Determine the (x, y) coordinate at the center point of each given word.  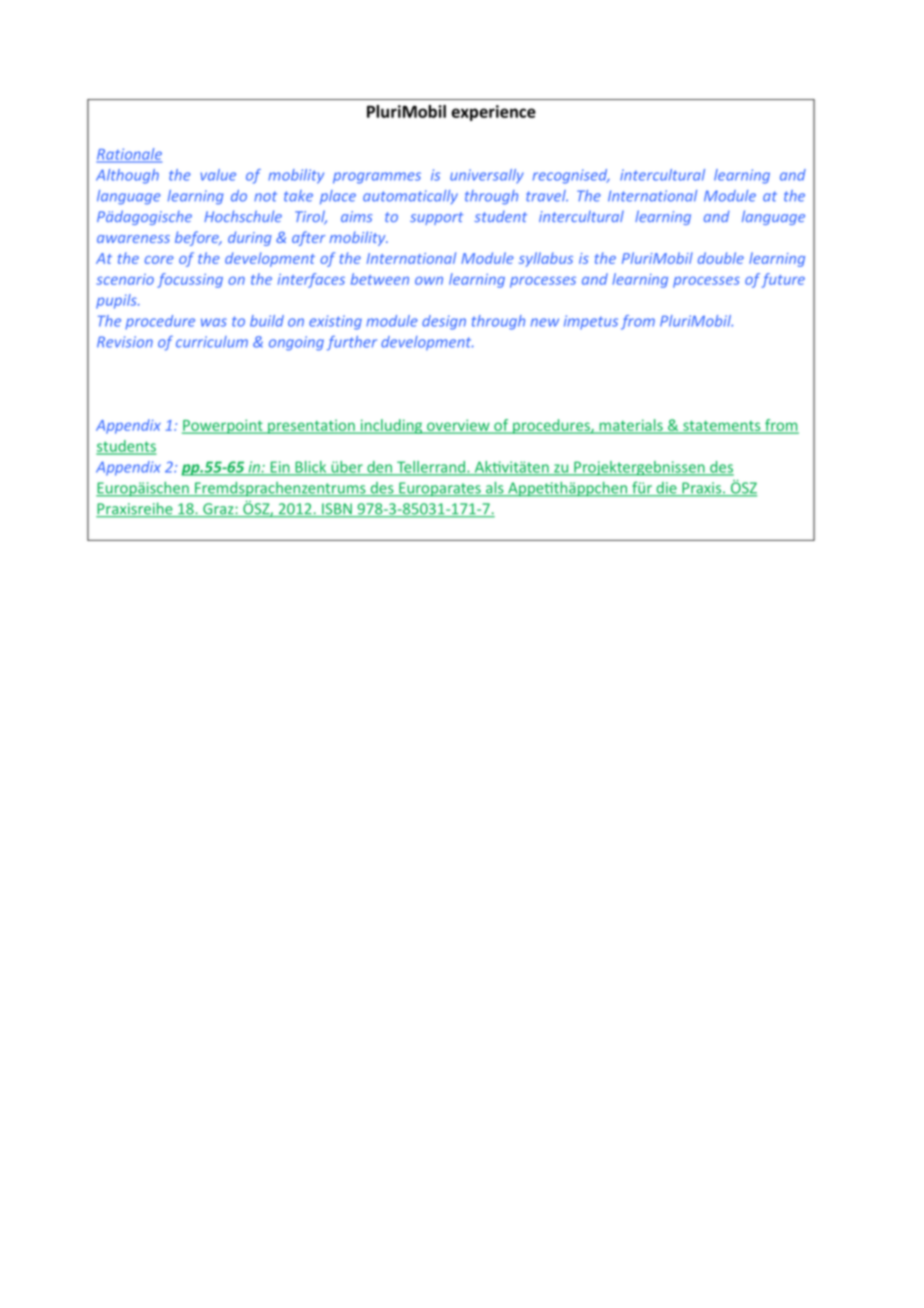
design (444, 322)
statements (722, 427)
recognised (571, 176)
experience (493, 113)
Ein (280, 468)
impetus (591, 322)
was (214, 322)
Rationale (129, 155)
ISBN (337, 510)
